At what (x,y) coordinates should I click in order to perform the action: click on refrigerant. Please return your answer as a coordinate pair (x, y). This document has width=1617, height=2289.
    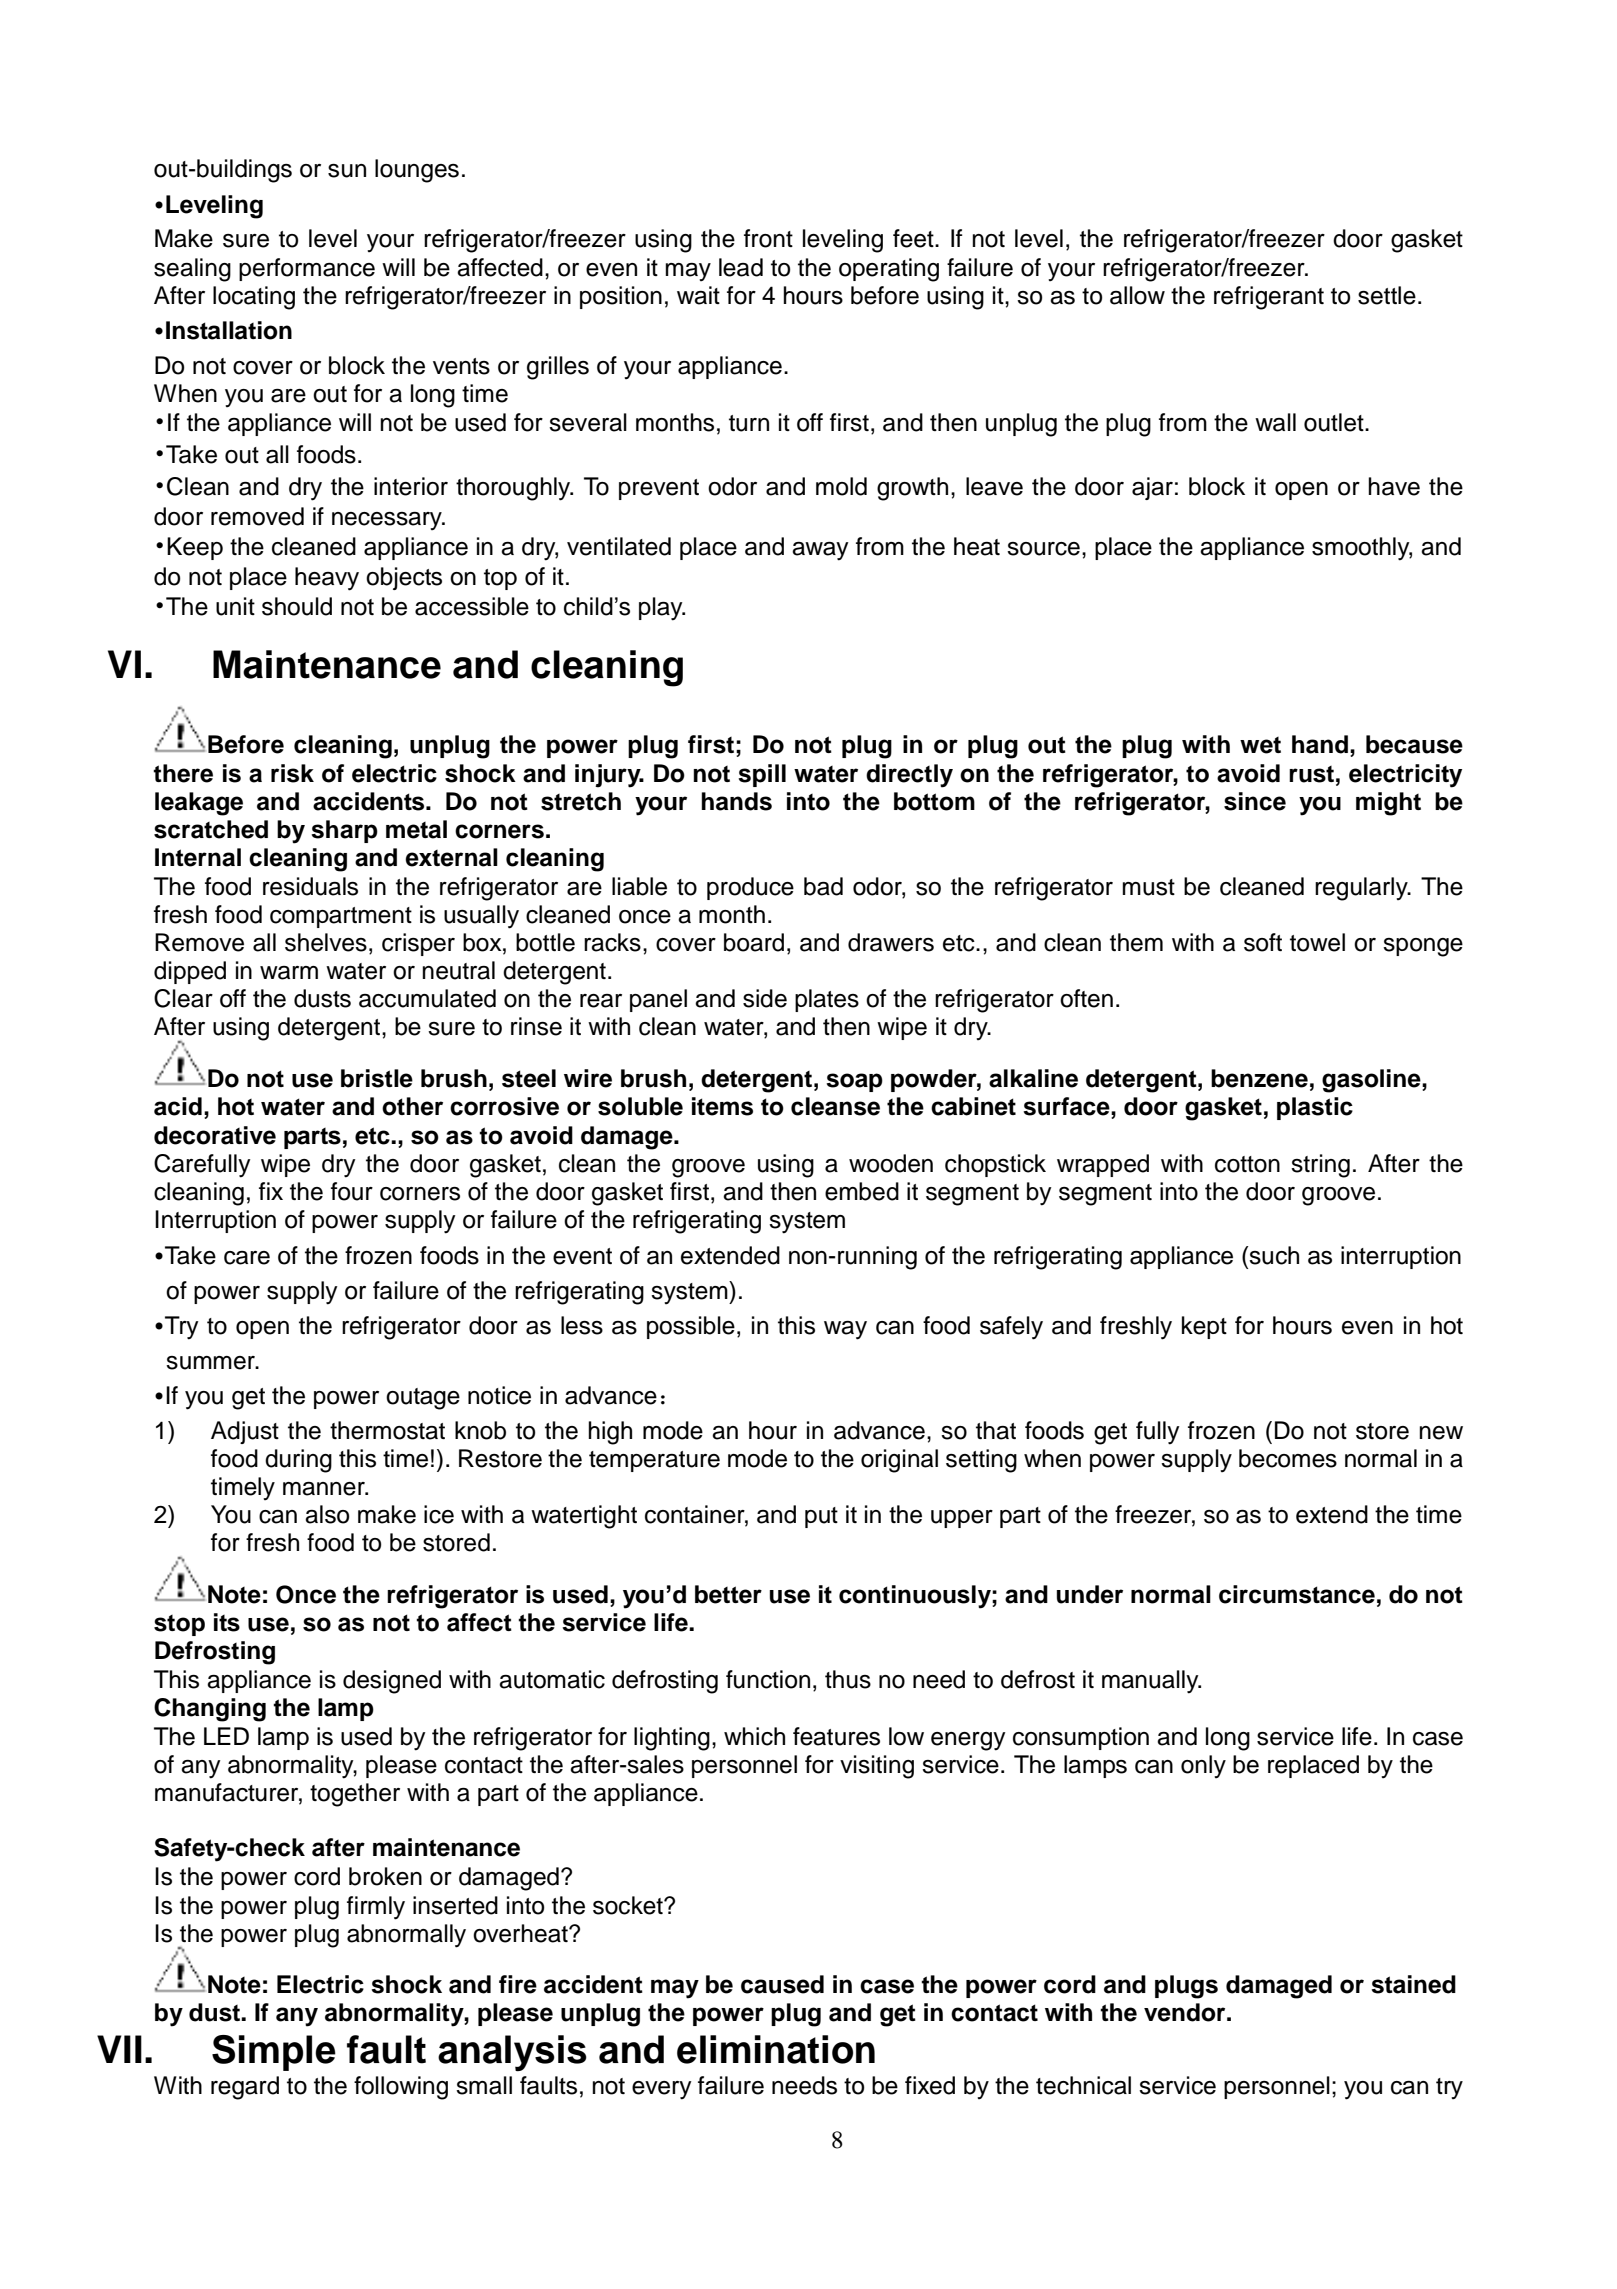
    Looking at the image, I should click on (1269, 298).
